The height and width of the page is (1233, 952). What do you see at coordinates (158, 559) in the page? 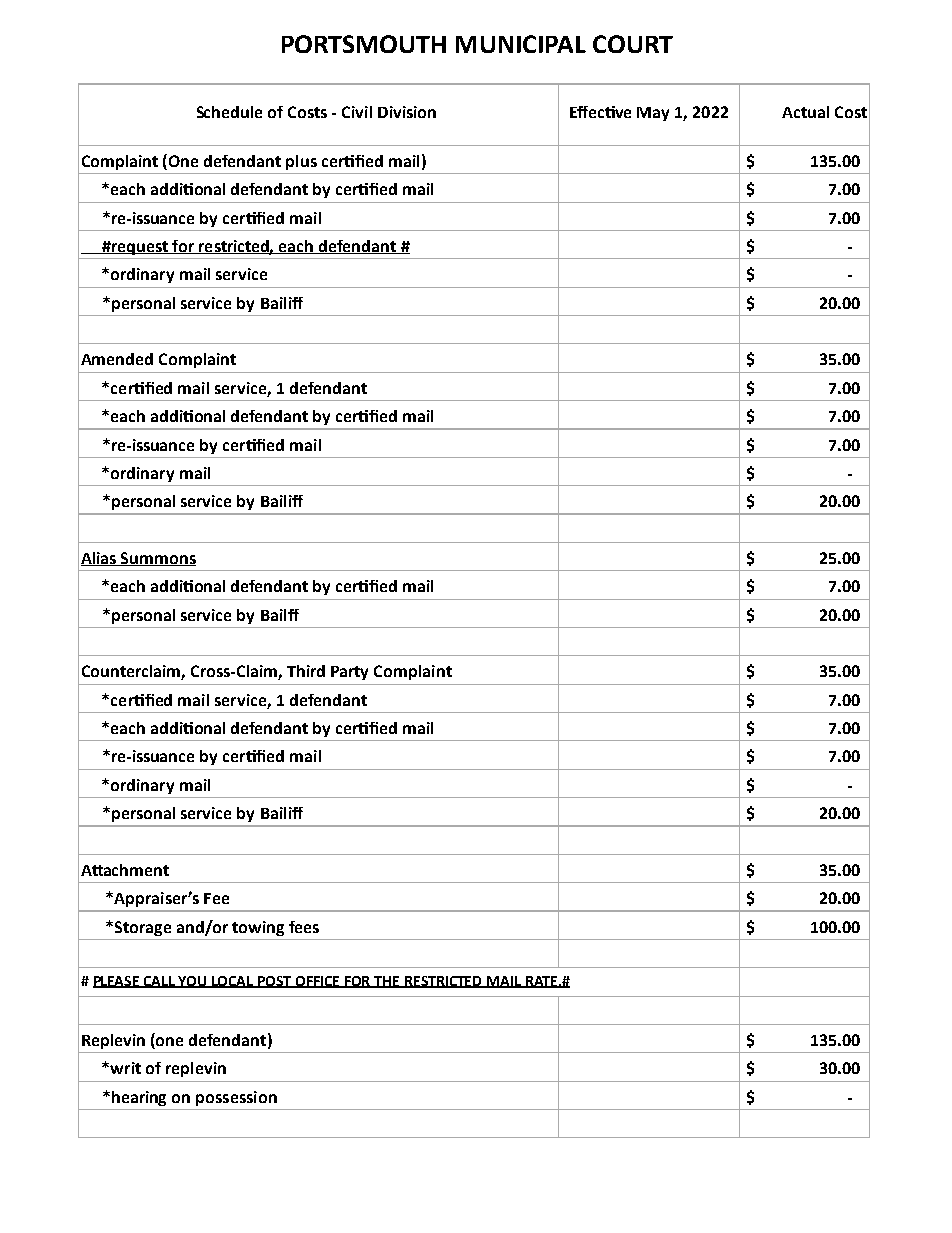
I see `Summons` at bounding box center [158, 559].
